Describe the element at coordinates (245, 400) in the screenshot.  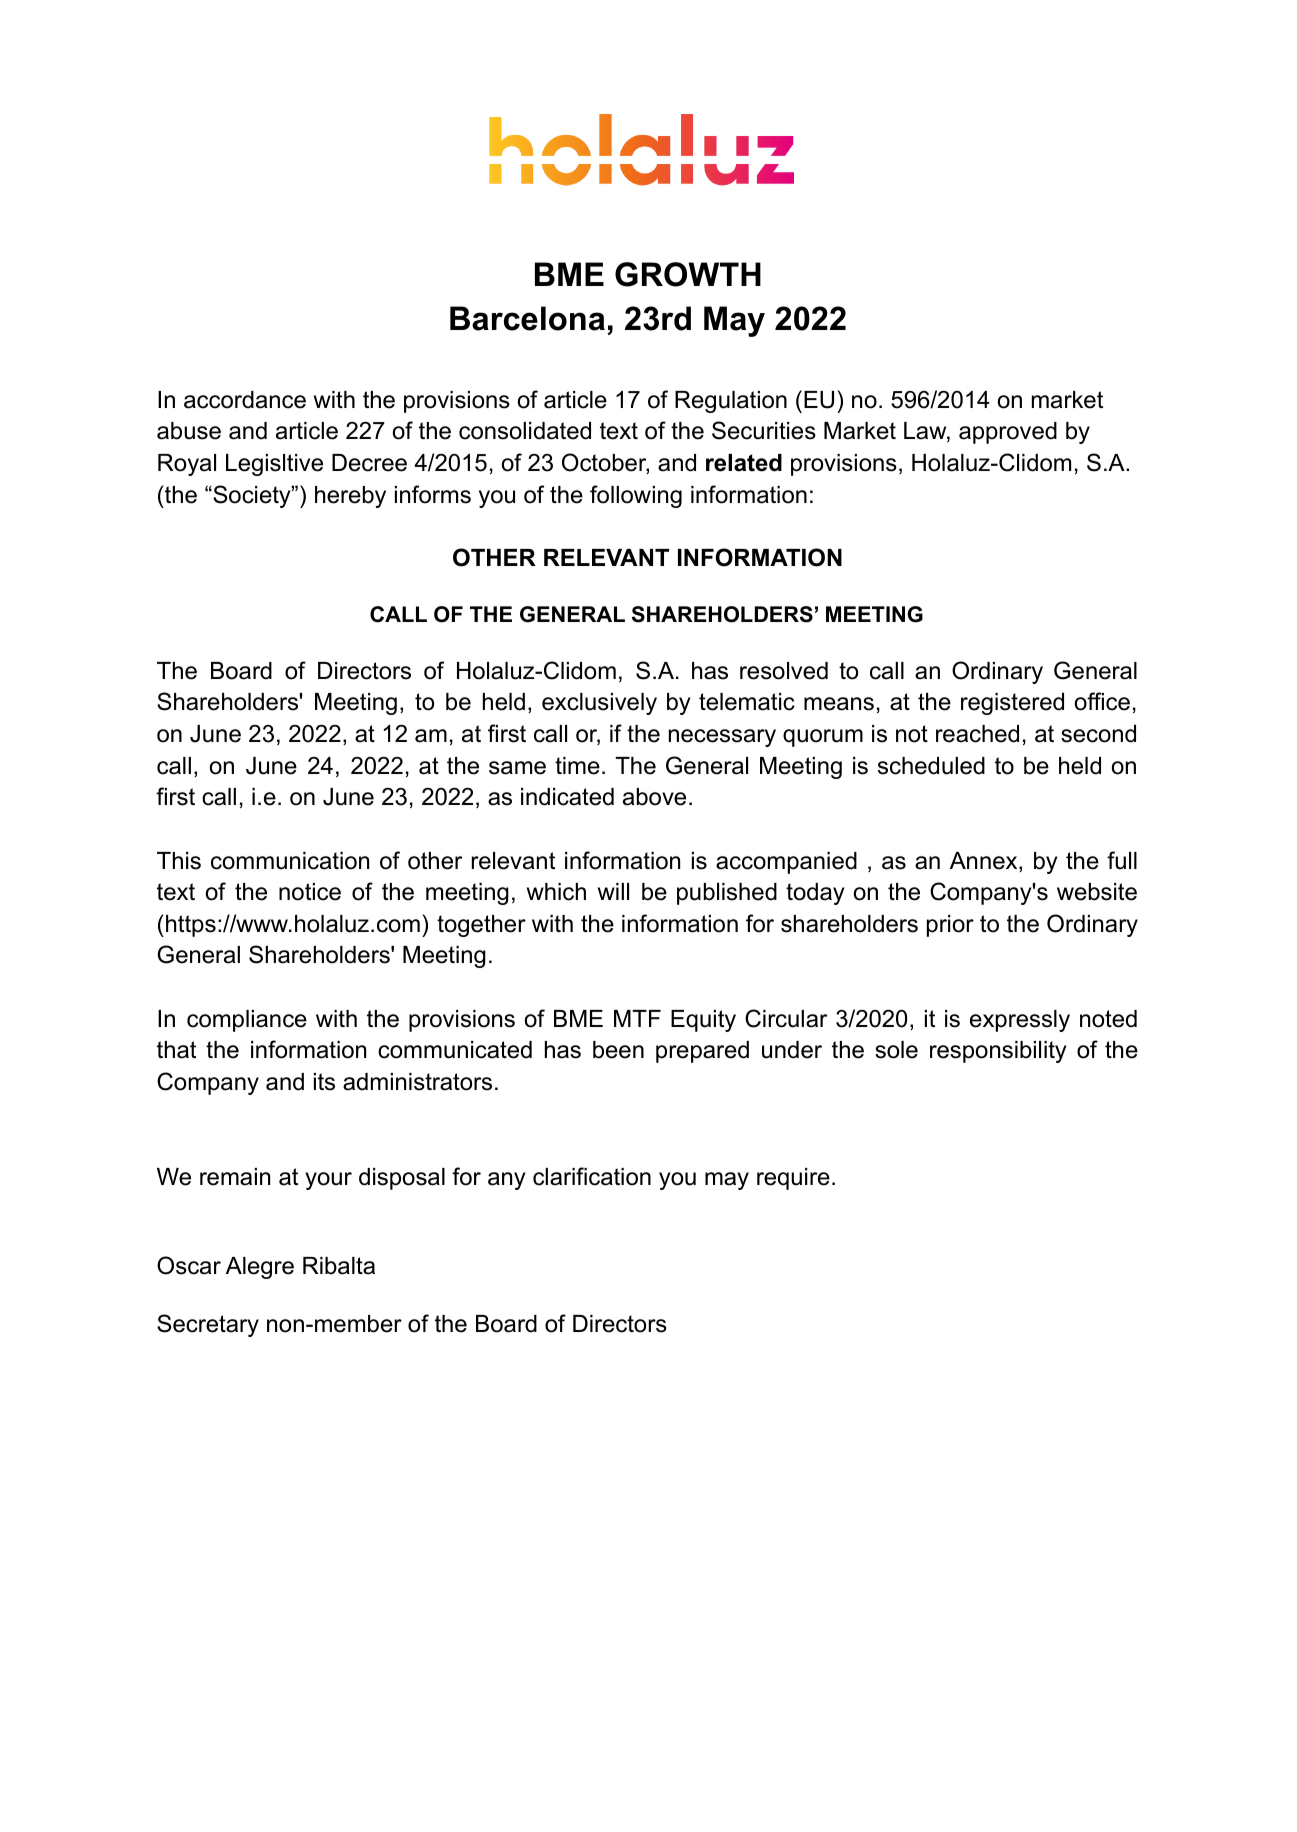
I see `accordance` at that location.
